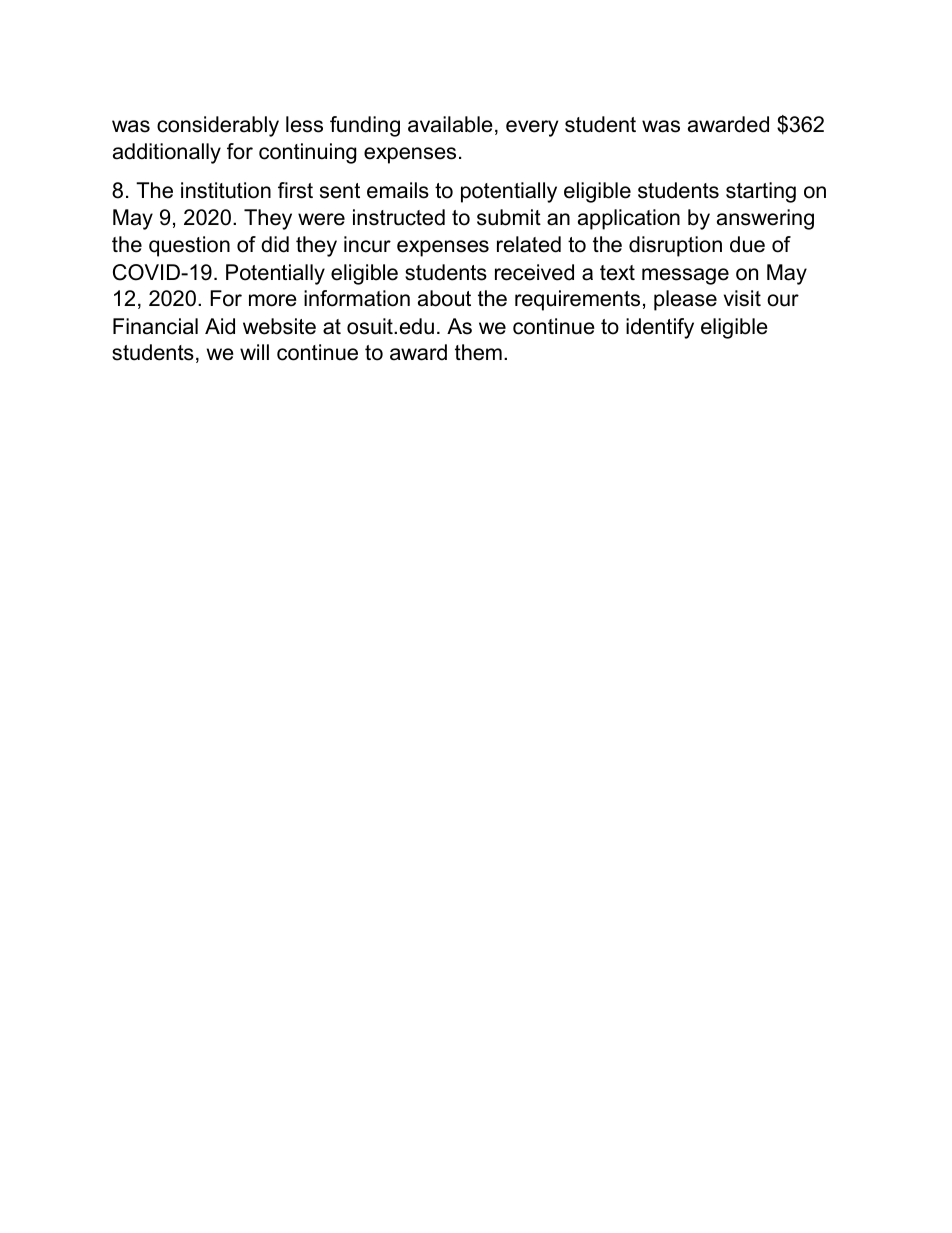  I want to click on every, so click(532, 128).
